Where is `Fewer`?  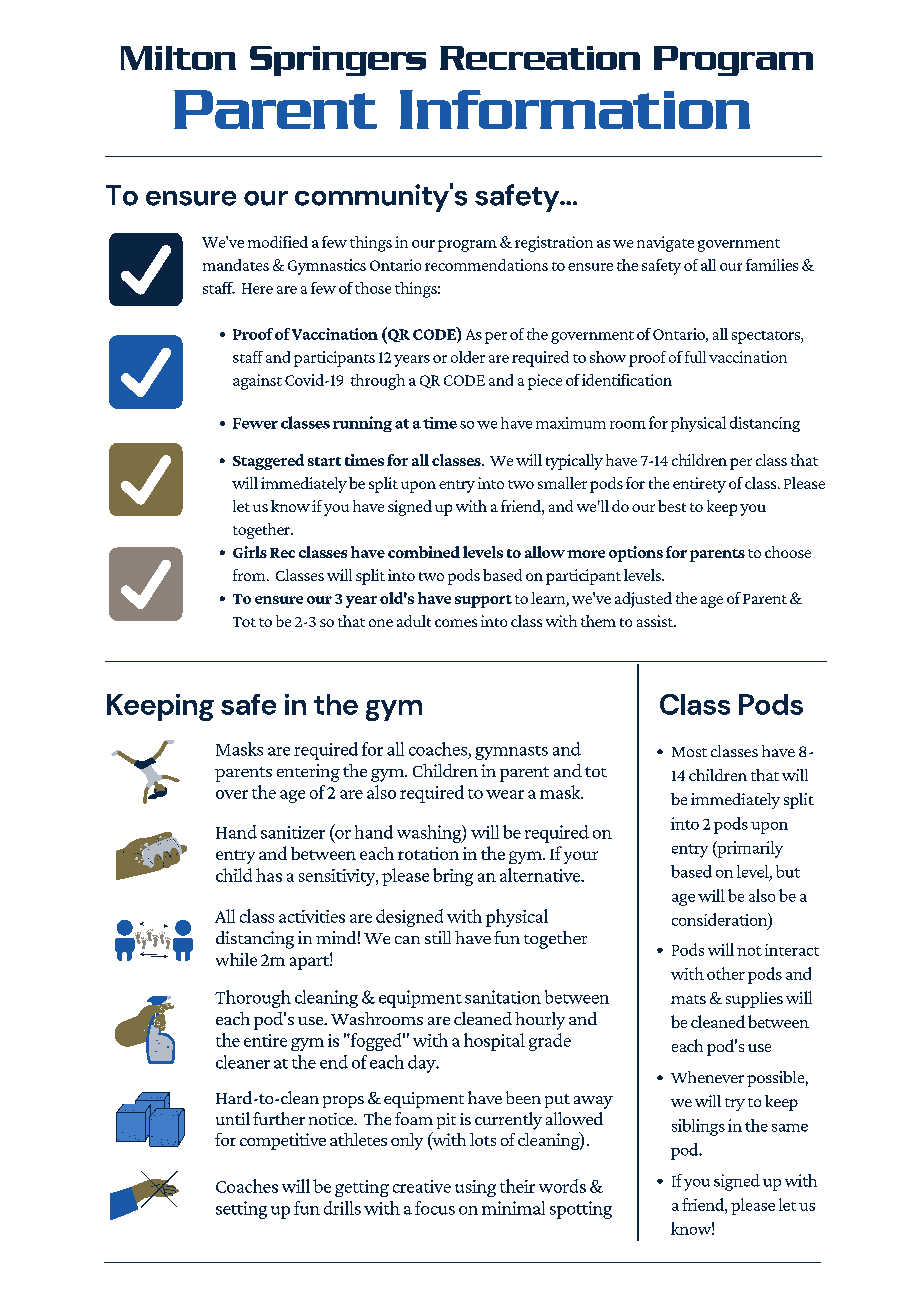 Fewer is located at coordinates (255, 423).
